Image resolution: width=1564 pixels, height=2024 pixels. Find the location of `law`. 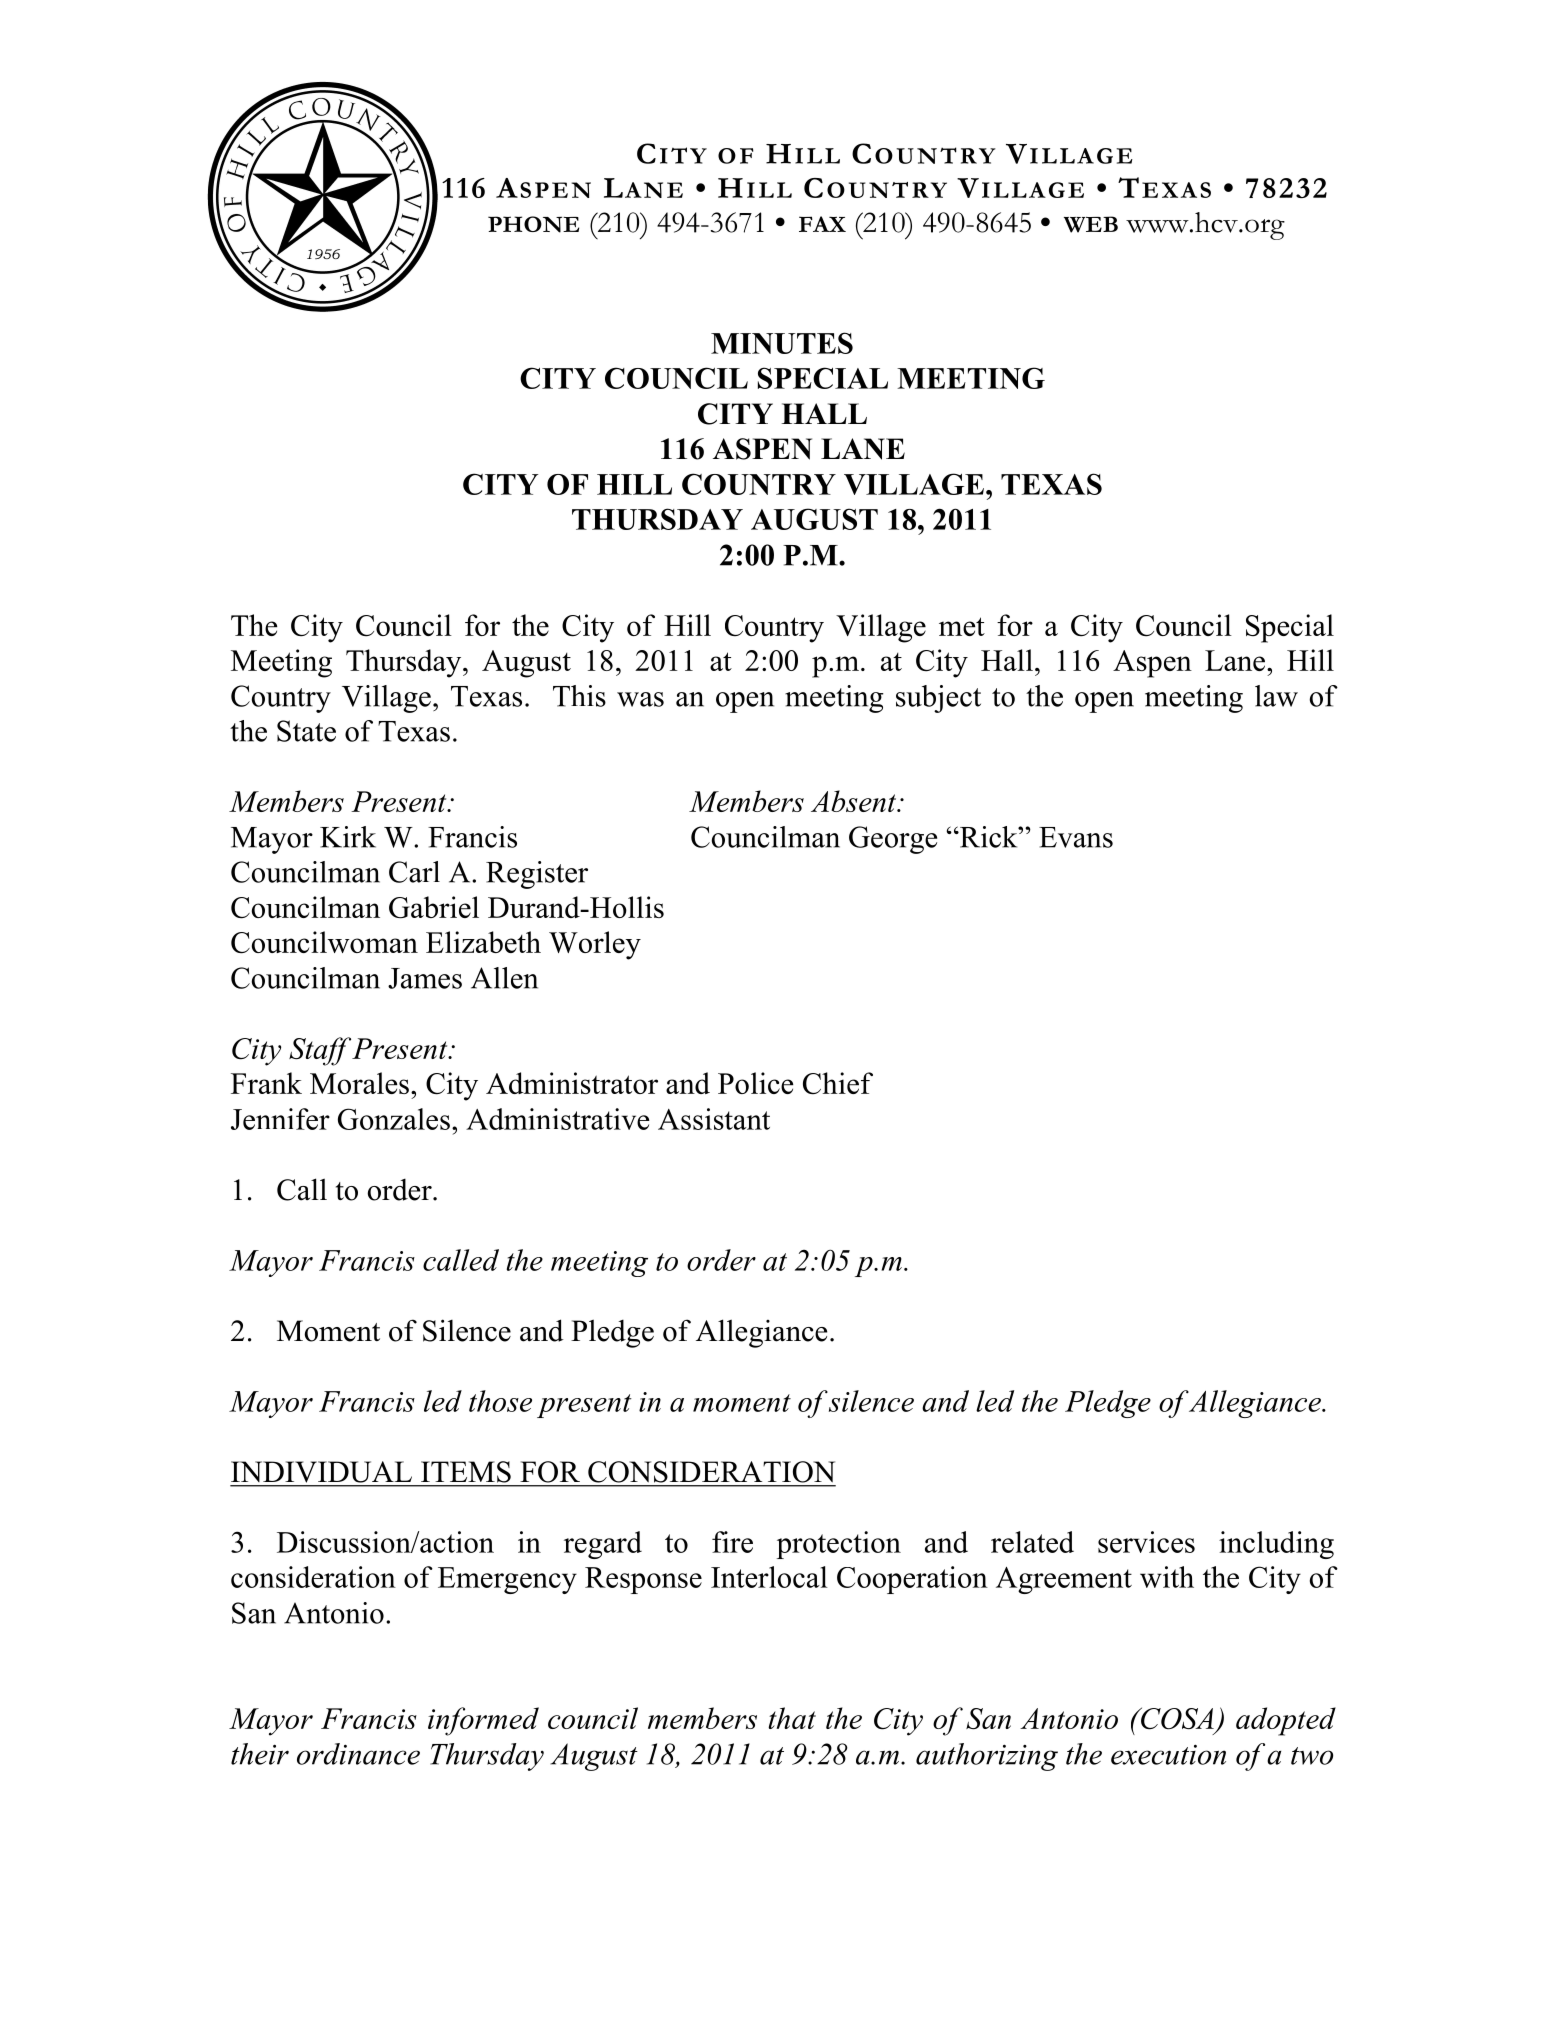

law is located at coordinates (1276, 696).
